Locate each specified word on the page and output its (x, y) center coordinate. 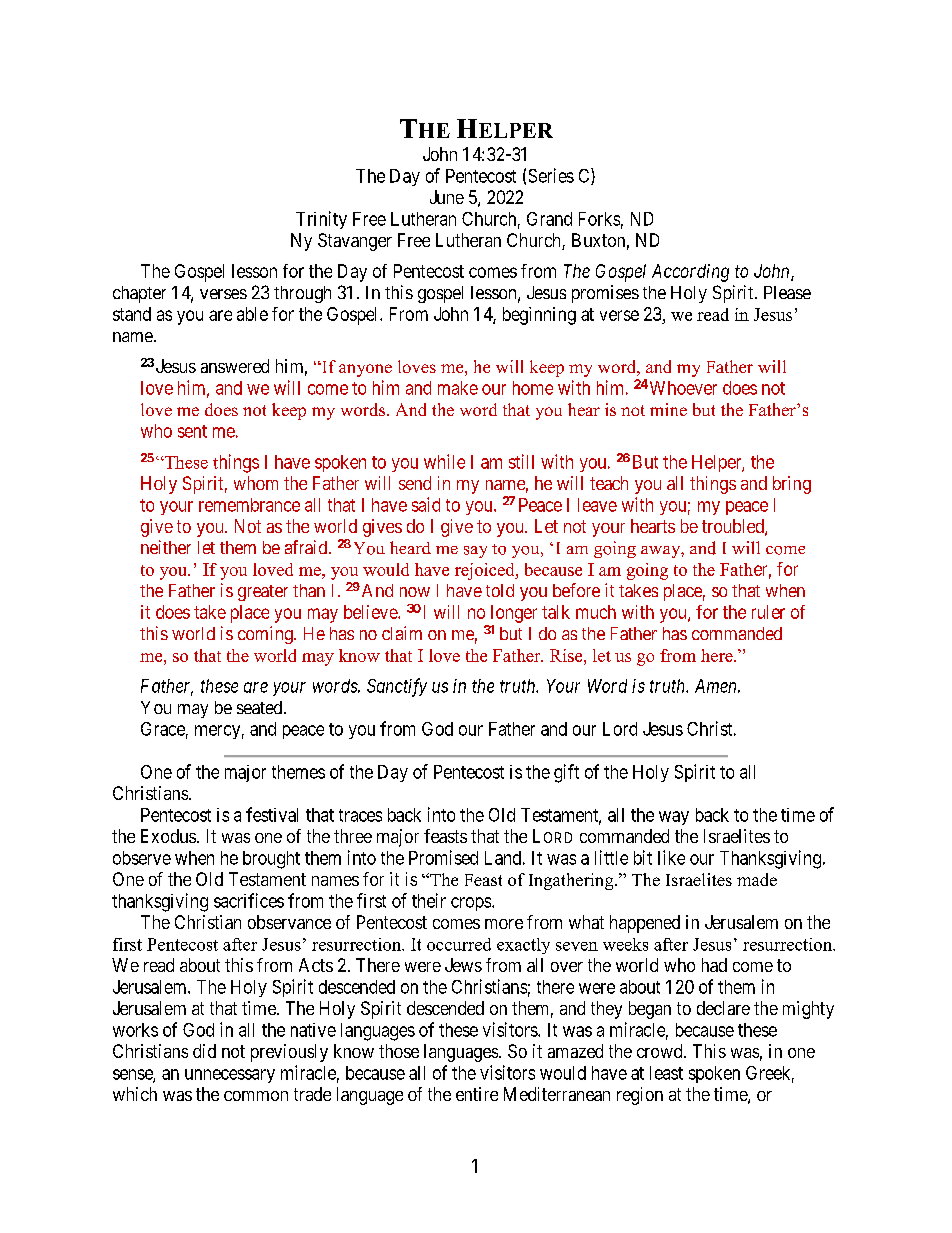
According (690, 273)
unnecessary (230, 1076)
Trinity (321, 220)
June (447, 197)
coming (266, 635)
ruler (768, 612)
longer (514, 614)
